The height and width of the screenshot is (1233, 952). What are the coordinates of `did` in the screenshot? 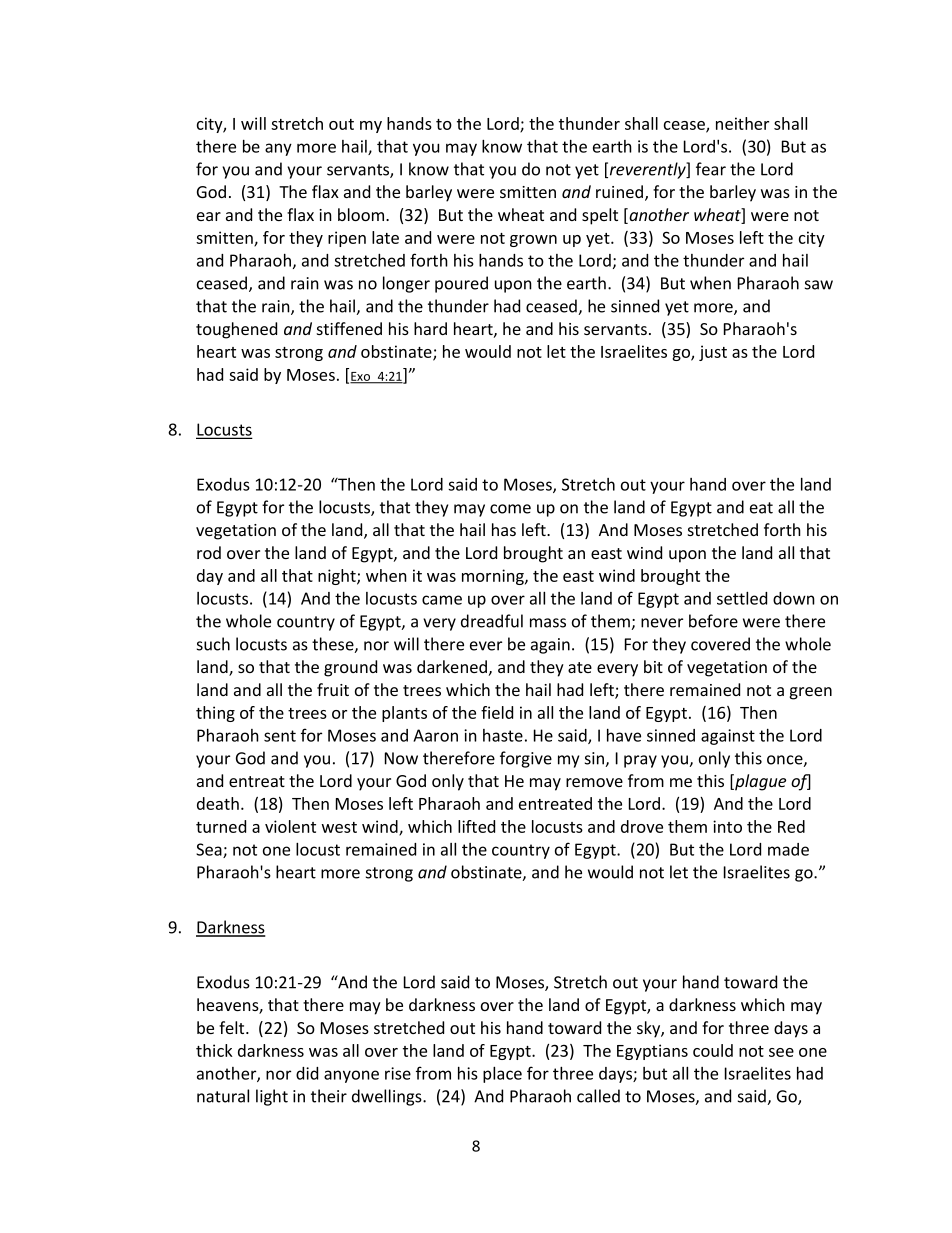 It's located at (307, 1073).
